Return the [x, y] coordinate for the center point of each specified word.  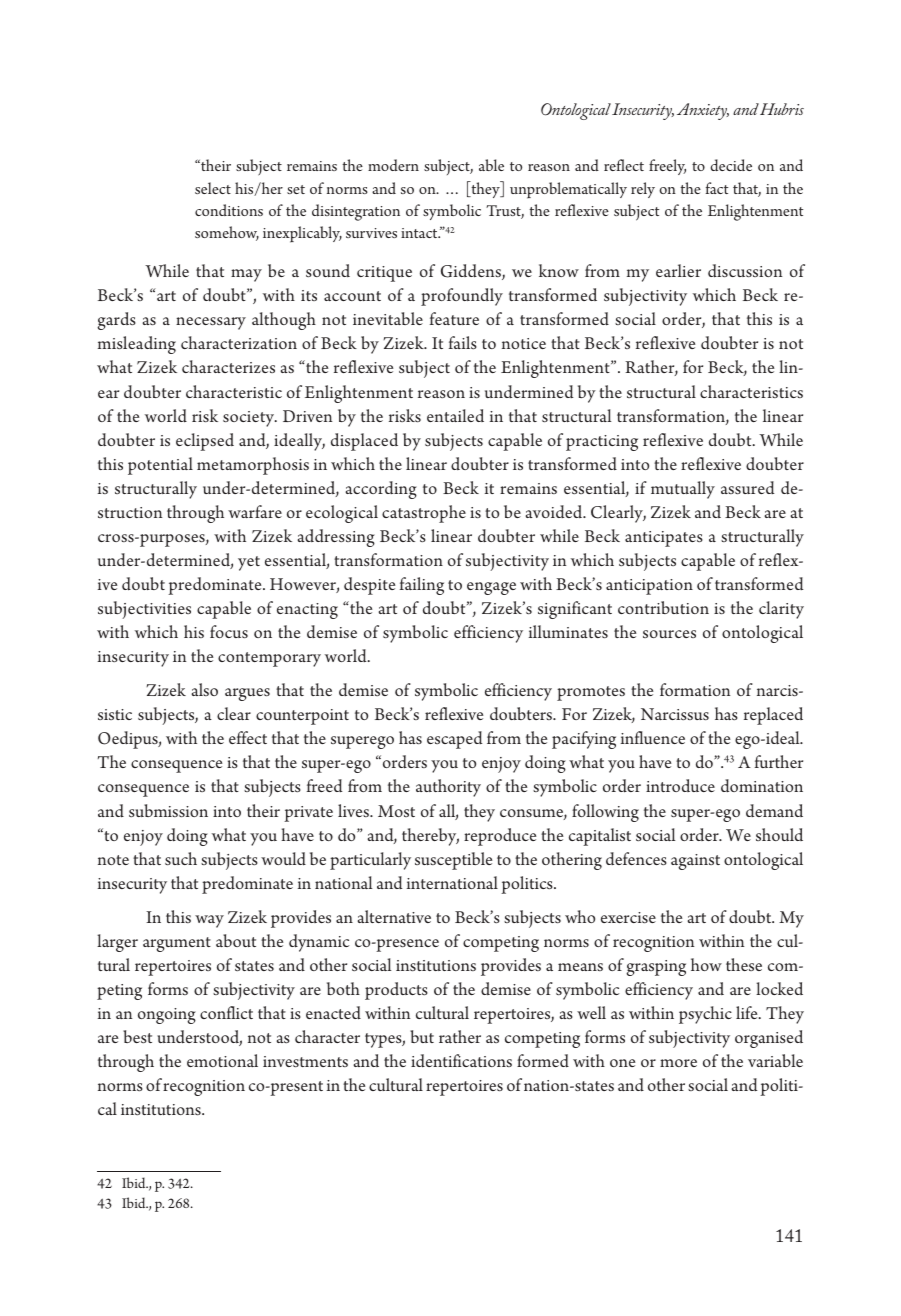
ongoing [167, 1016]
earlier [678, 270]
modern [393, 165]
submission [168, 810]
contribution [663, 607]
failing [422, 586]
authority [448, 788]
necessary [211, 323]
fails [463, 342]
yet [249, 563]
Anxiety [703, 111]
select [213, 188]
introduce [680, 785]
